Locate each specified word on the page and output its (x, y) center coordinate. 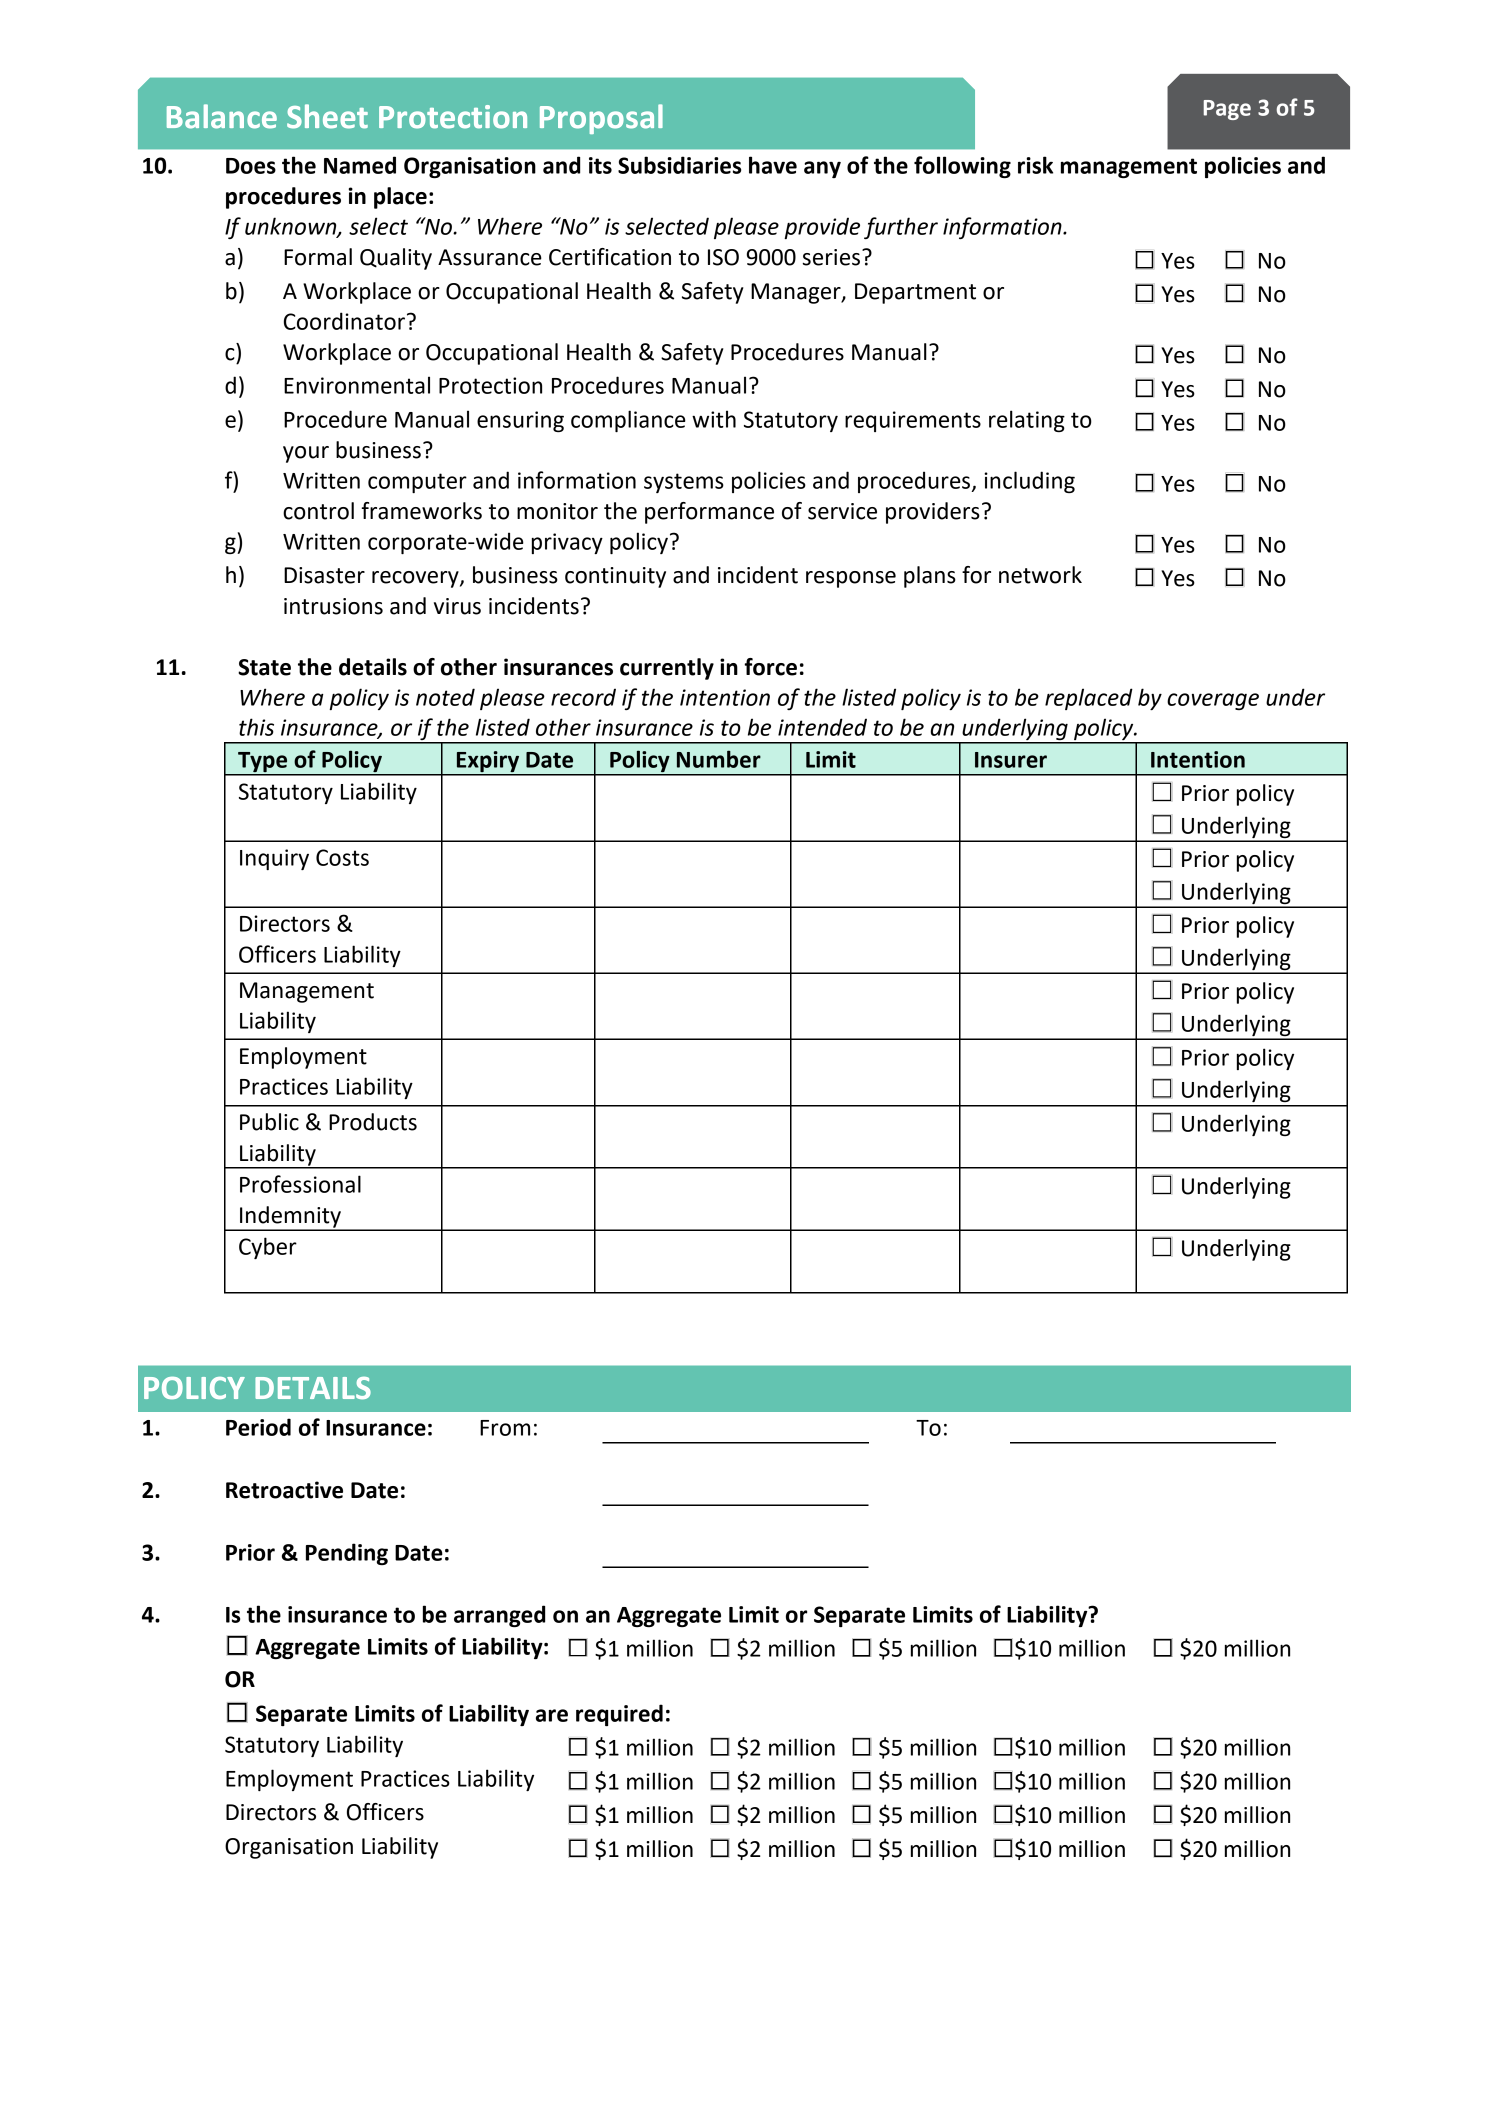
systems (684, 483)
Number (719, 759)
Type (262, 762)
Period (258, 1427)
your (306, 454)
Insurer (1011, 760)
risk (1035, 165)
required (619, 1715)
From (505, 1428)
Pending (347, 1554)
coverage (1213, 701)
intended (822, 727)
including (1029, 482)
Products (373, 1122)
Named (360, 165)
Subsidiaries (679, 165)
